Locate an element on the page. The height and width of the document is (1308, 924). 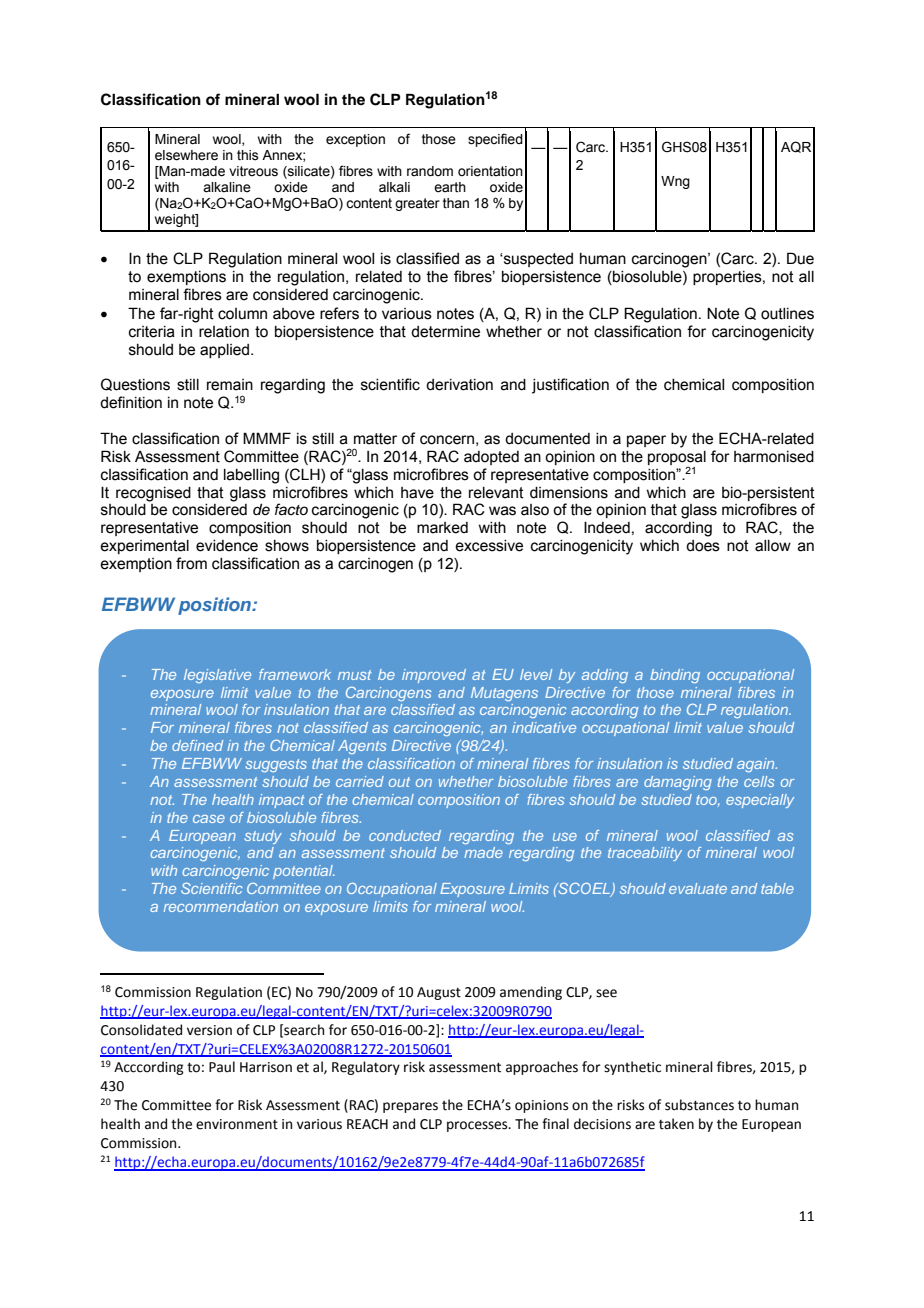
Paul is located at coordinates (222, 1067).
